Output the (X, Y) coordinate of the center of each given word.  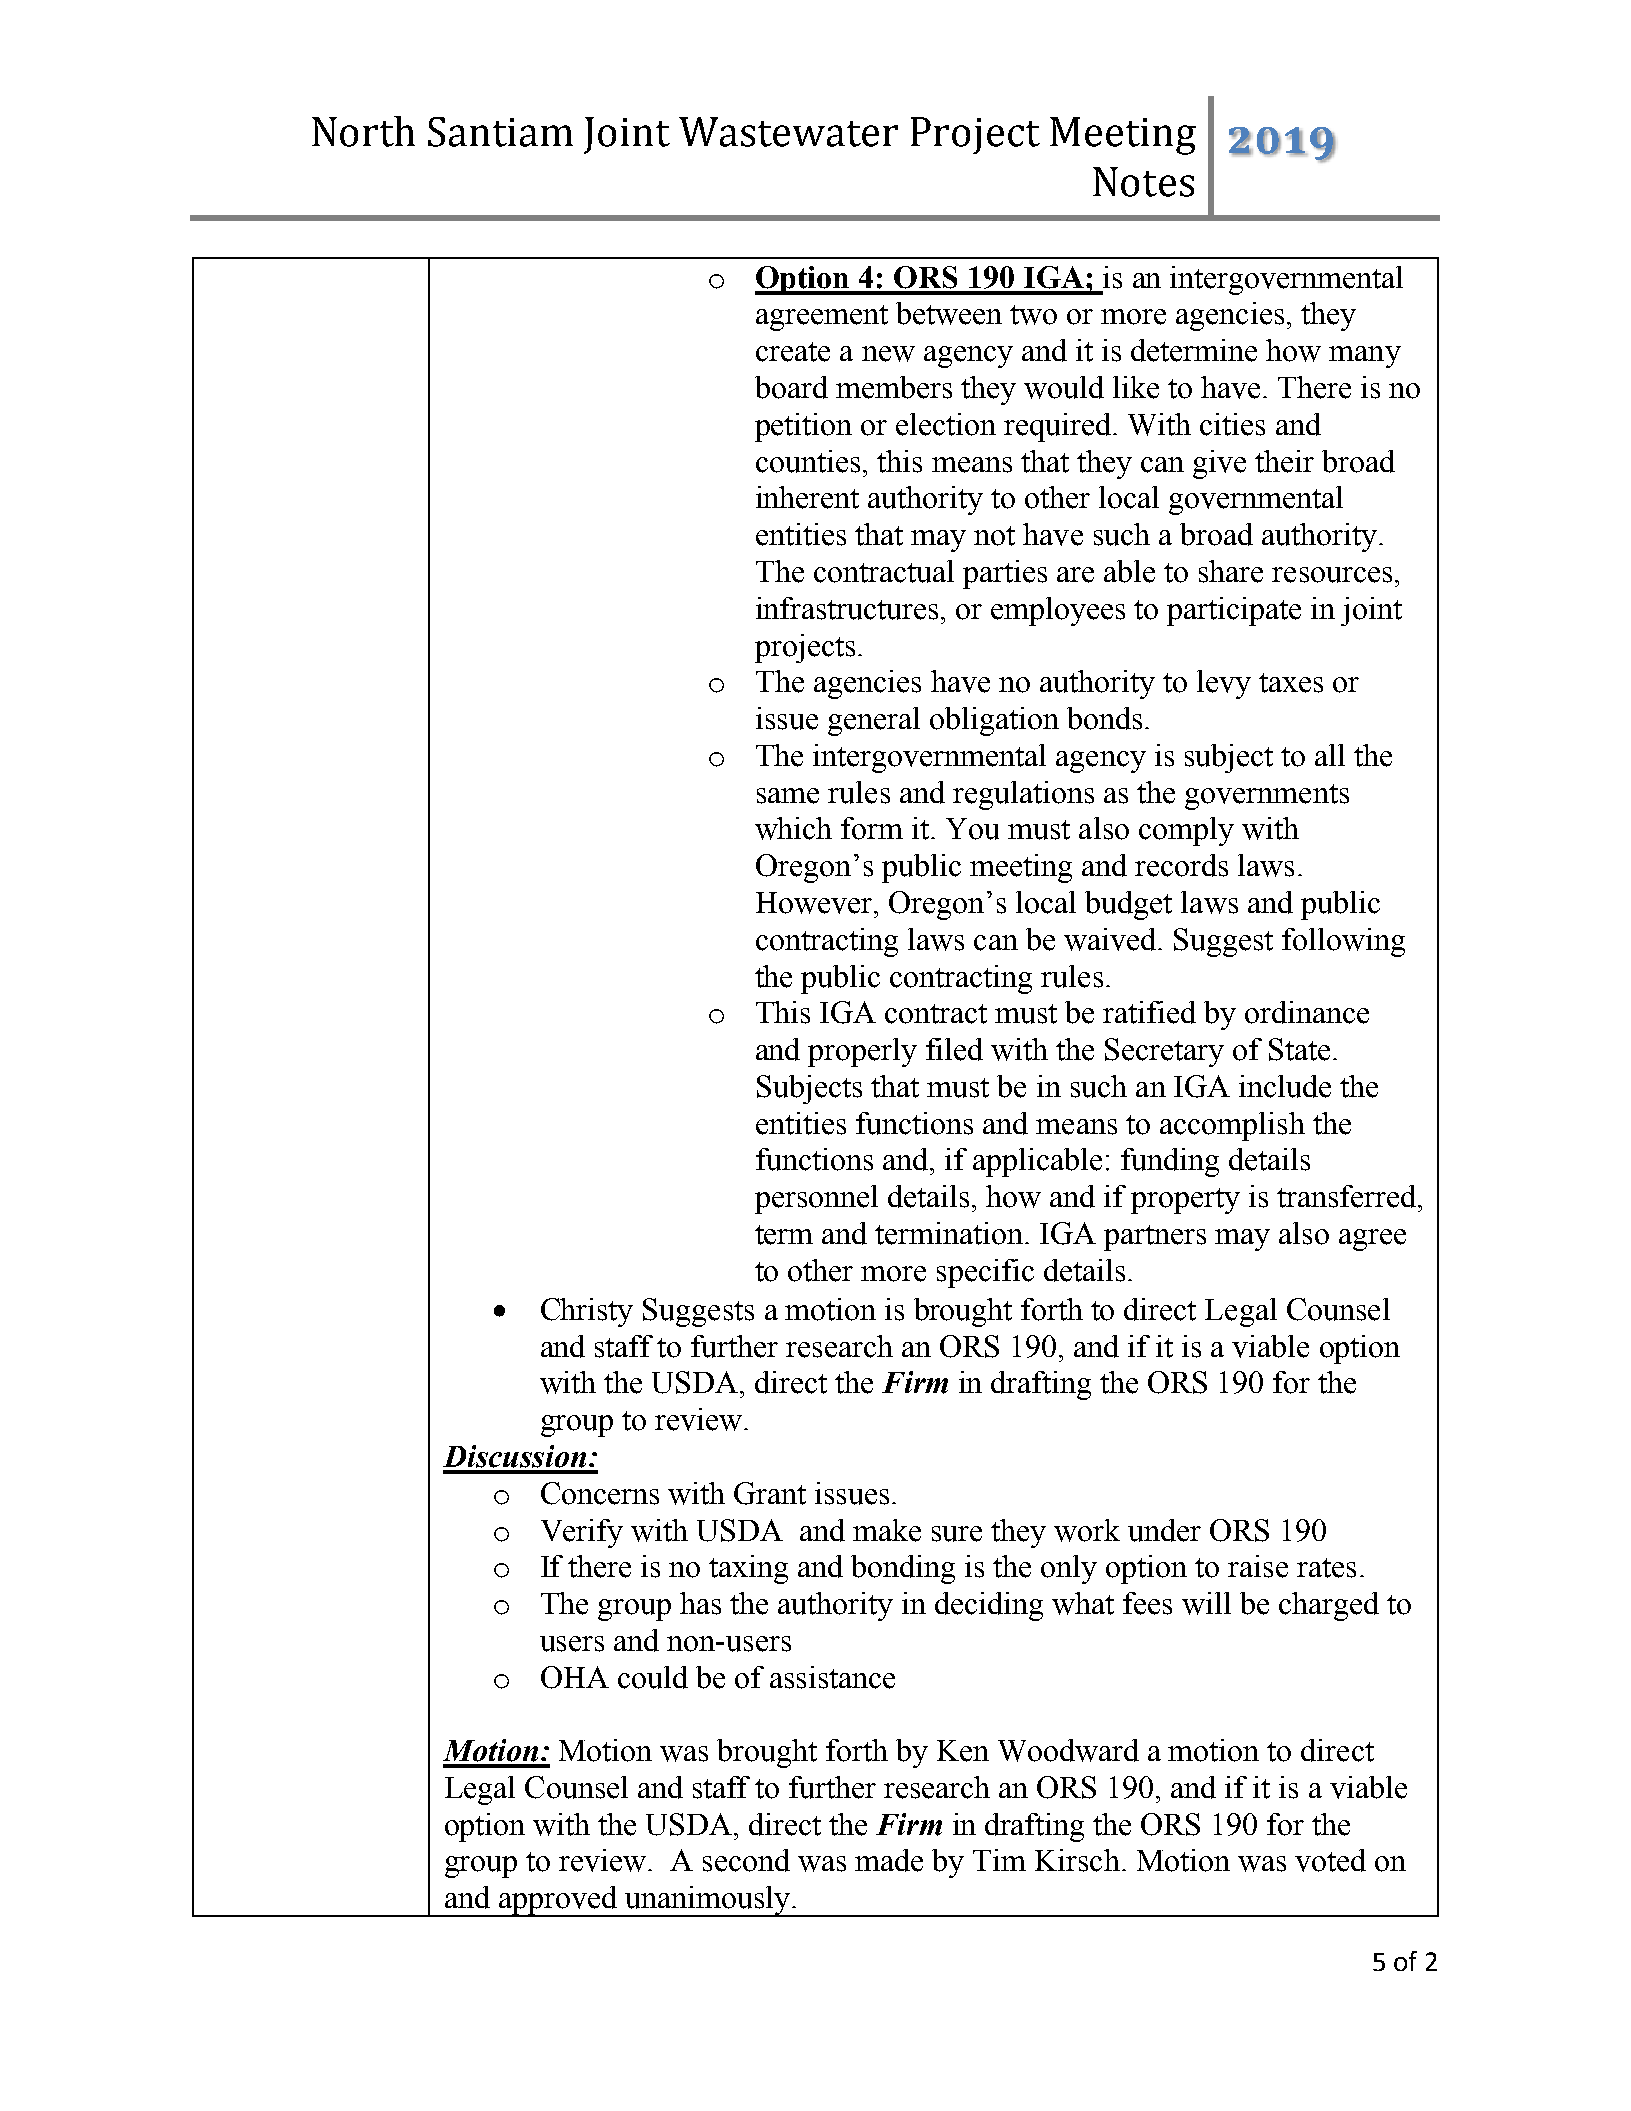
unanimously (707, 1901)
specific (985, 1273)
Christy (587, 1312)
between (949, 313)
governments (1267, 797)
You (972, 829)
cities (1232, 424)
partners (1155, 1238)
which (793, 828)
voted (1330, 1860)
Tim (999, 1860)
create (793, 352)
